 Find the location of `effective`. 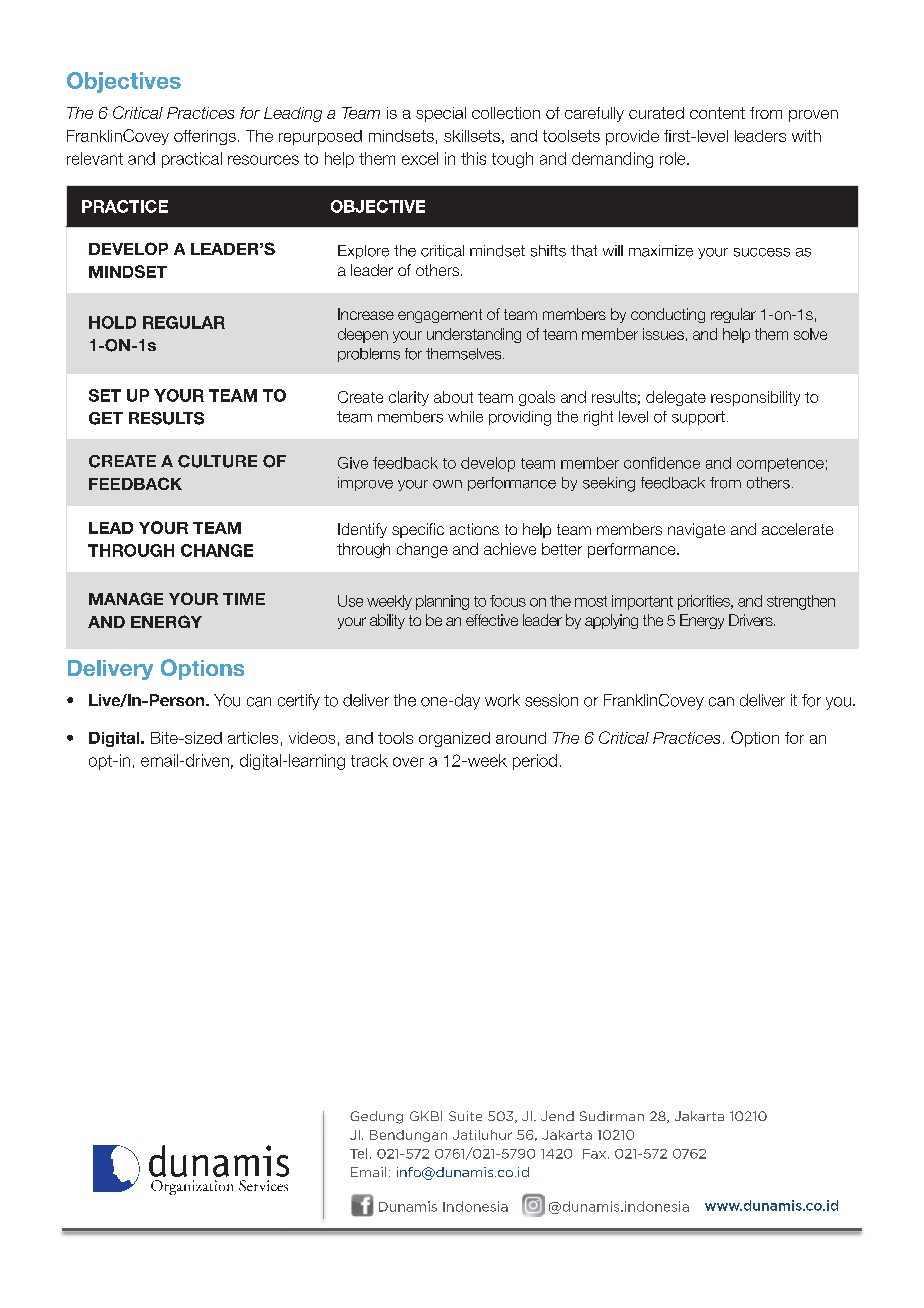

effective is located at coordinates (492, 620).
